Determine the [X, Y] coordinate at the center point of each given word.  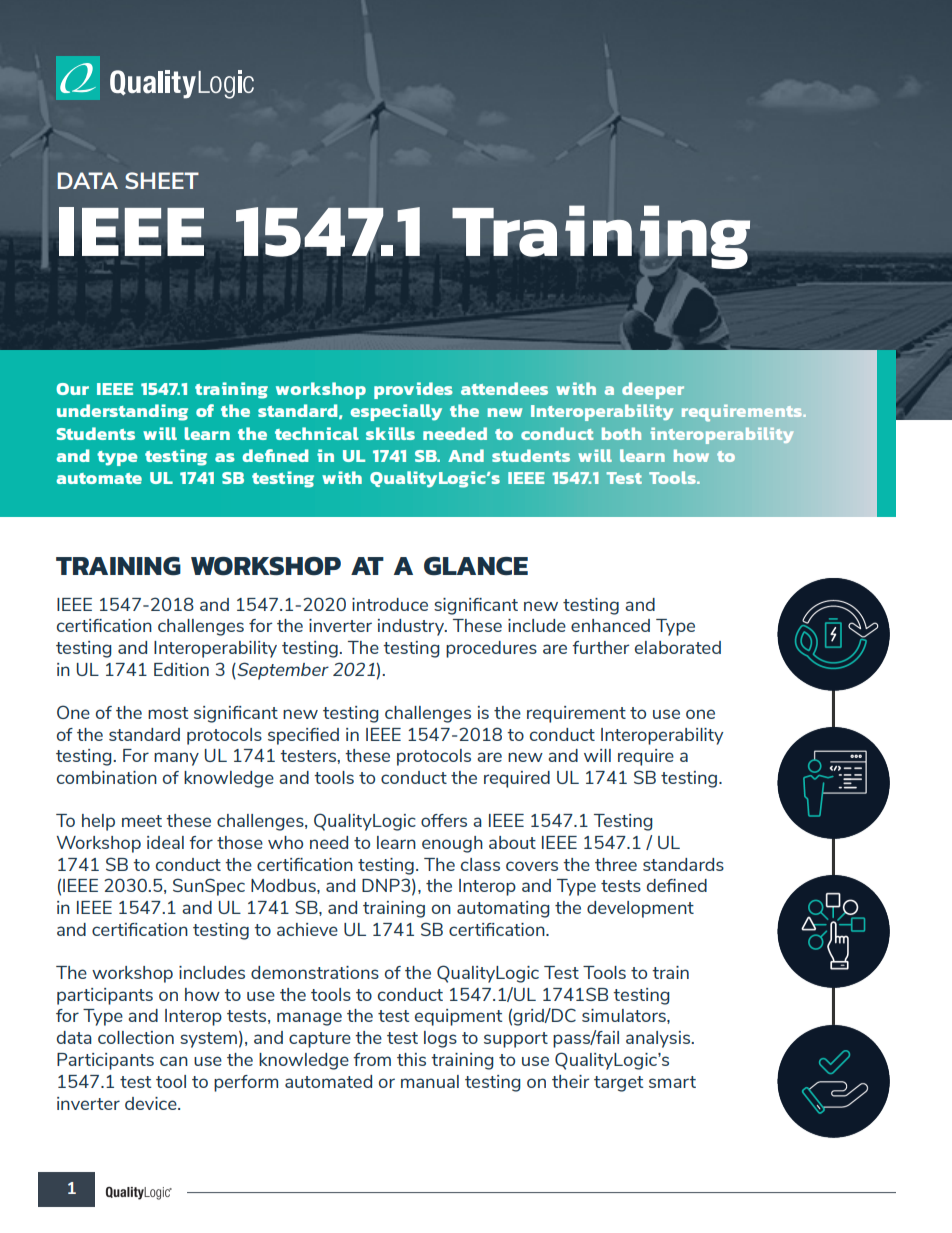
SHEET [162, 180]
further [600, 647]
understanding [122, 412]
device [152, 1103]
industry [412, 627]
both [621, 433]
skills [390, 433]
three [616, 864]
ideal [165, 842]
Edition [181, 669]
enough [452, 844]
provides [413, 390]
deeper [653, 390]
